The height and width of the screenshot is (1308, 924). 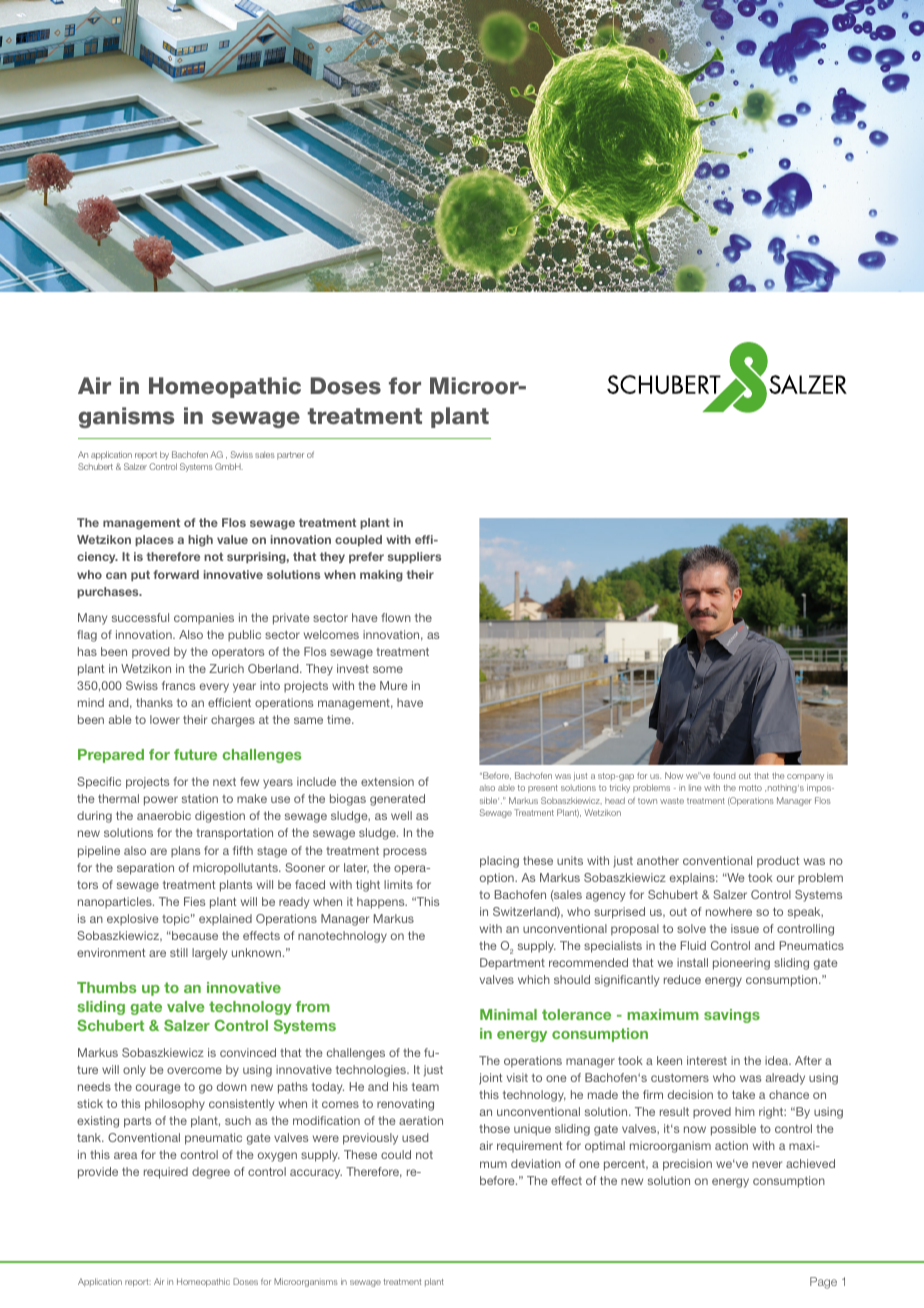 I want to click on places, so click(x=154, y=540).
